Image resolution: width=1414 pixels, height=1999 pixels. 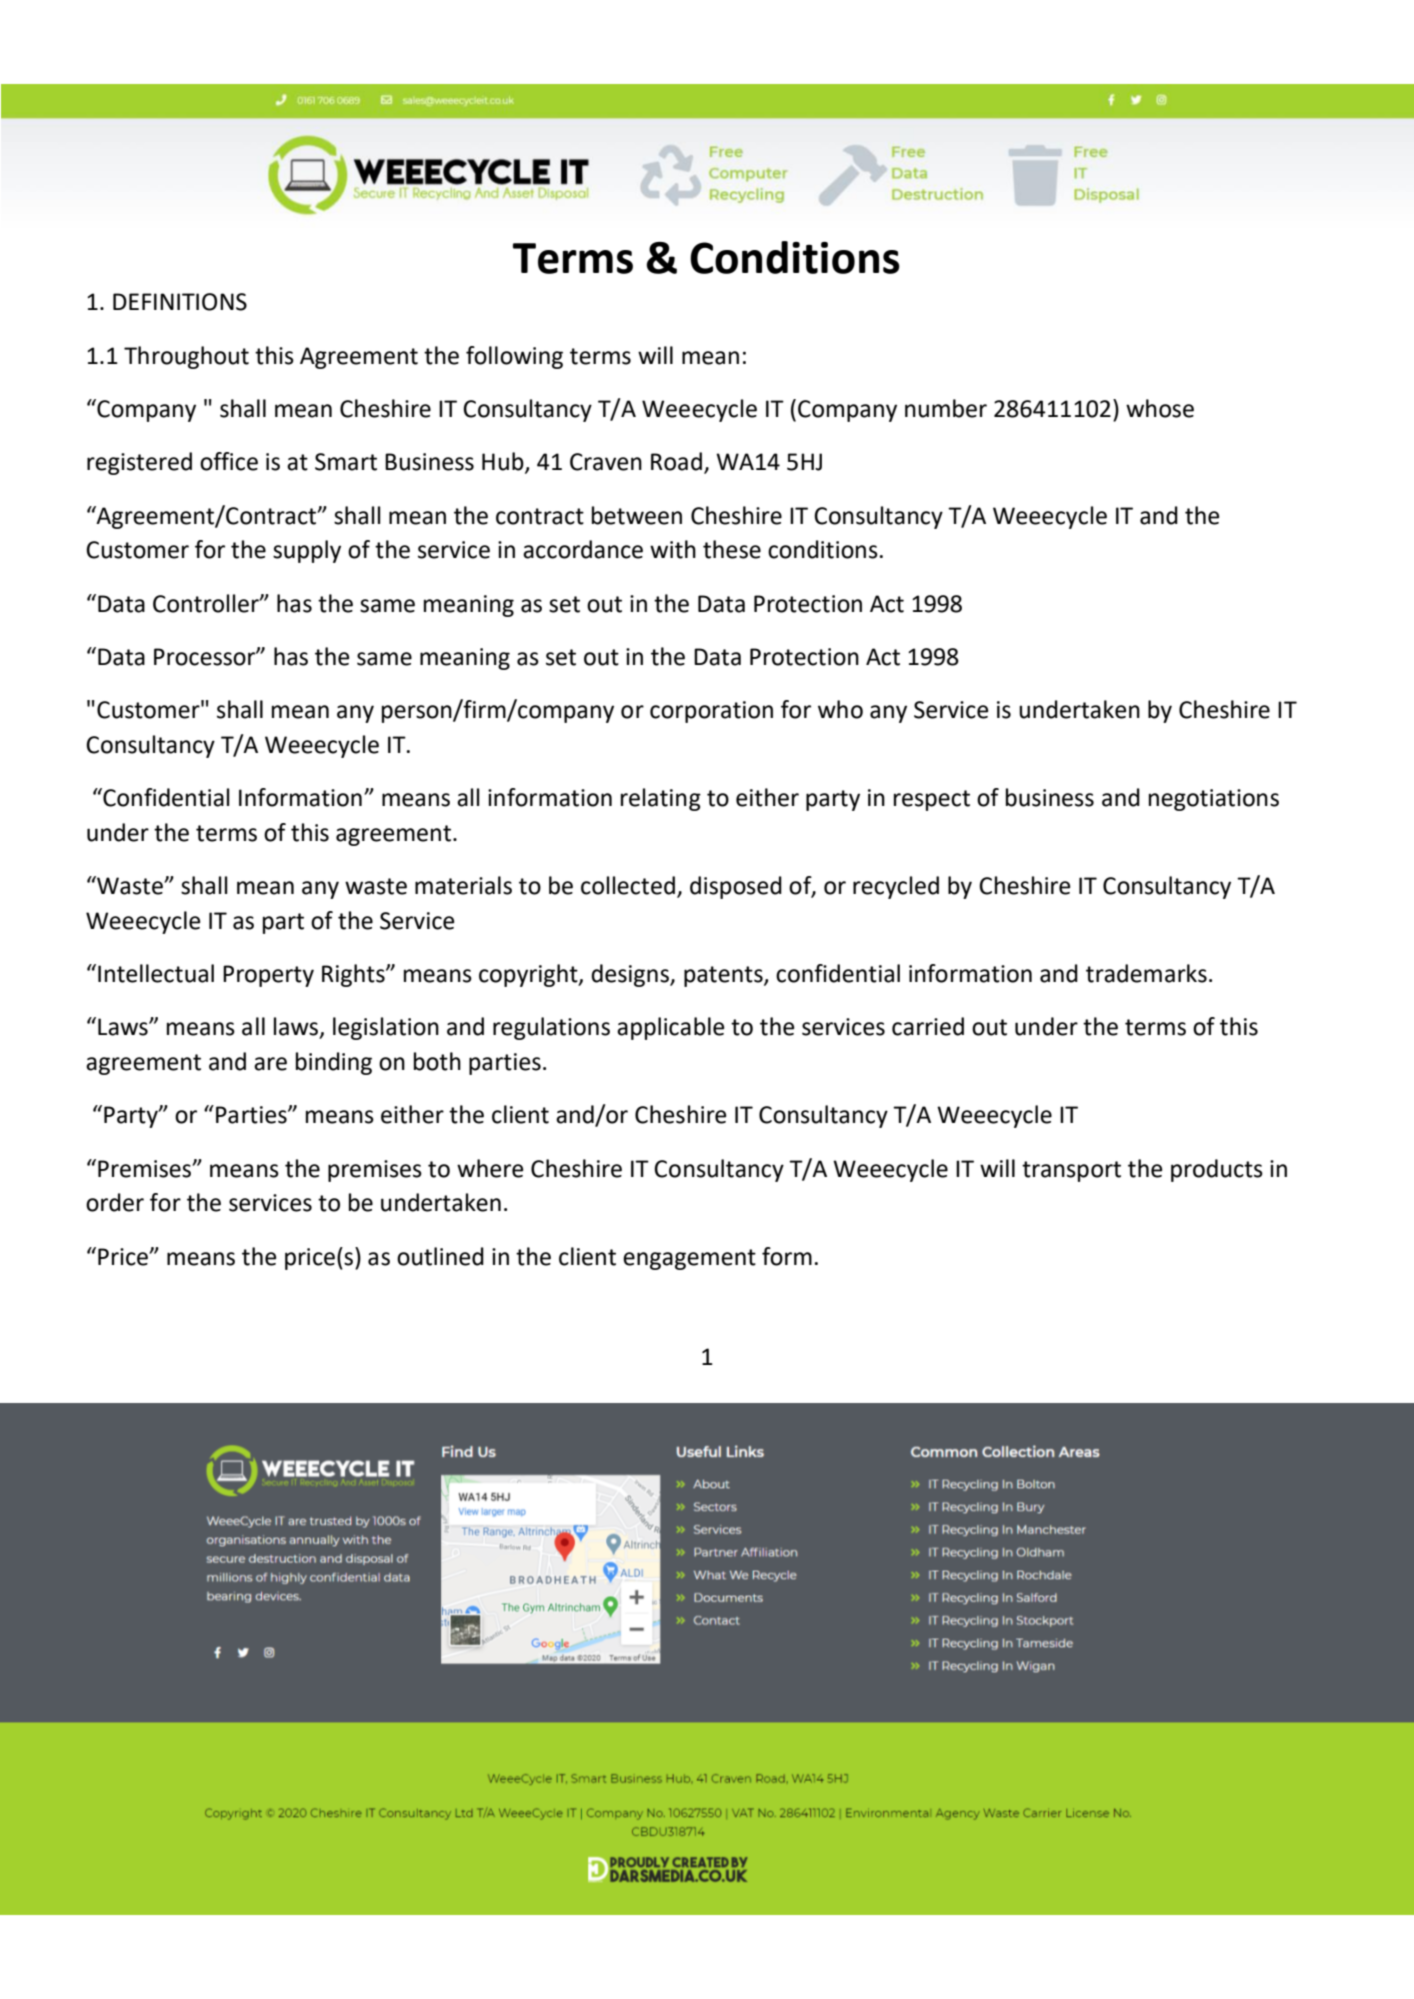 What do you see at coordinates (631, 975) in the document?
I see `designs` at bounding box center [631, 975].
